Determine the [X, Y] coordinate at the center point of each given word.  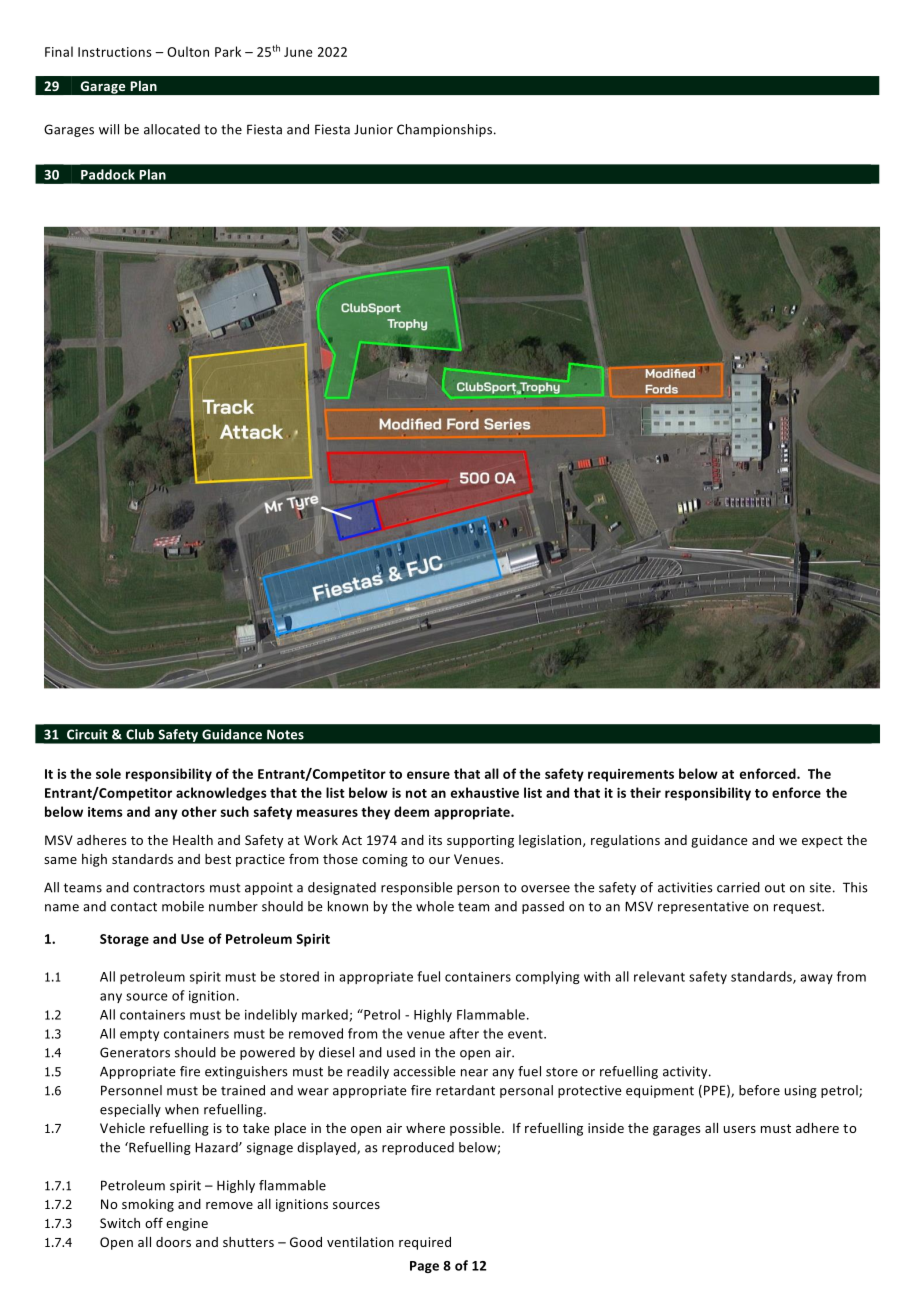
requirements [631, 775]
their [645, 792]
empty [139, 1035]
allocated [172, 129]
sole [108, 773]
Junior [373, 129]
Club [140, 734]
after [464, 1033]
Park [228, 51]
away [816, 979]
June [298, 52]
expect [822, 842]
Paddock [108, 174]
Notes [285, 734]
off [154, 1222]
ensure [428, 775]
